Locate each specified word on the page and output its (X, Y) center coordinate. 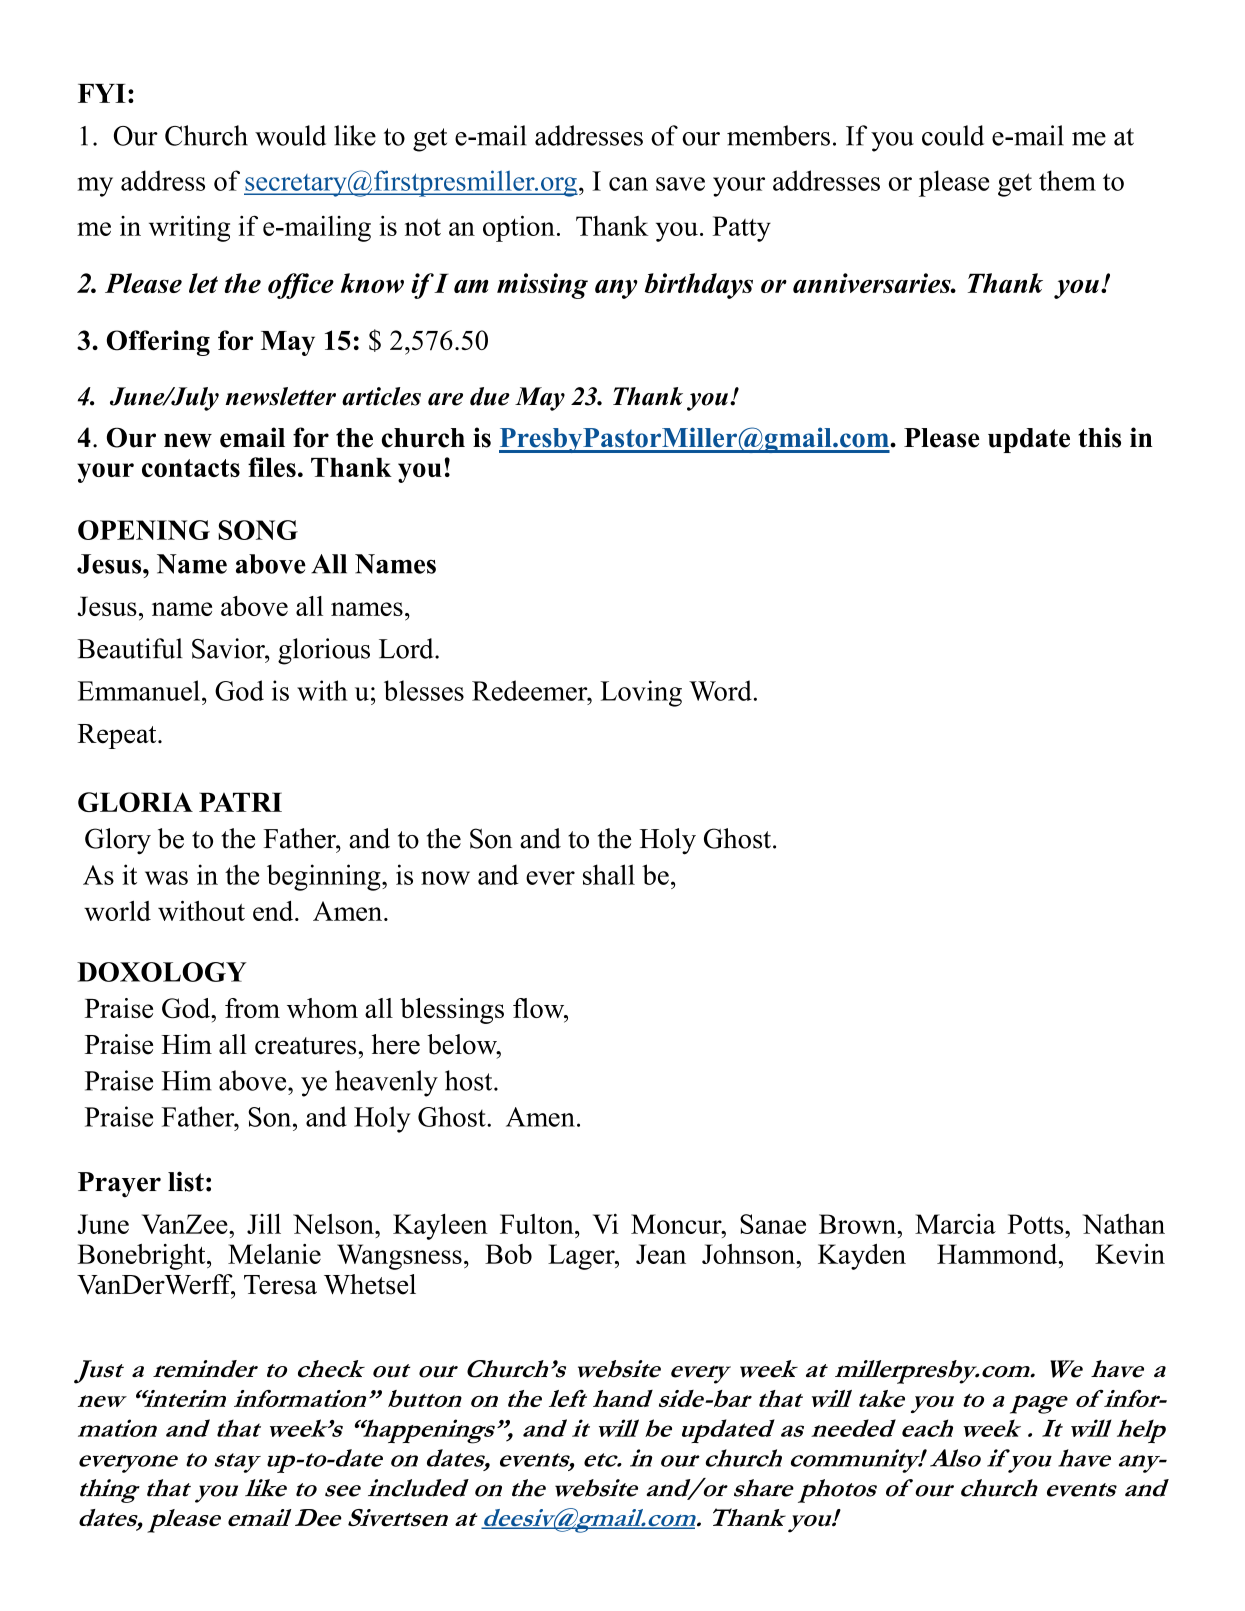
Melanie (274, 1254)
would (290, 135)
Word (720, 690)
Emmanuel (139, 690)
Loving (641, 693)
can (628, 184)
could (953, 135)
